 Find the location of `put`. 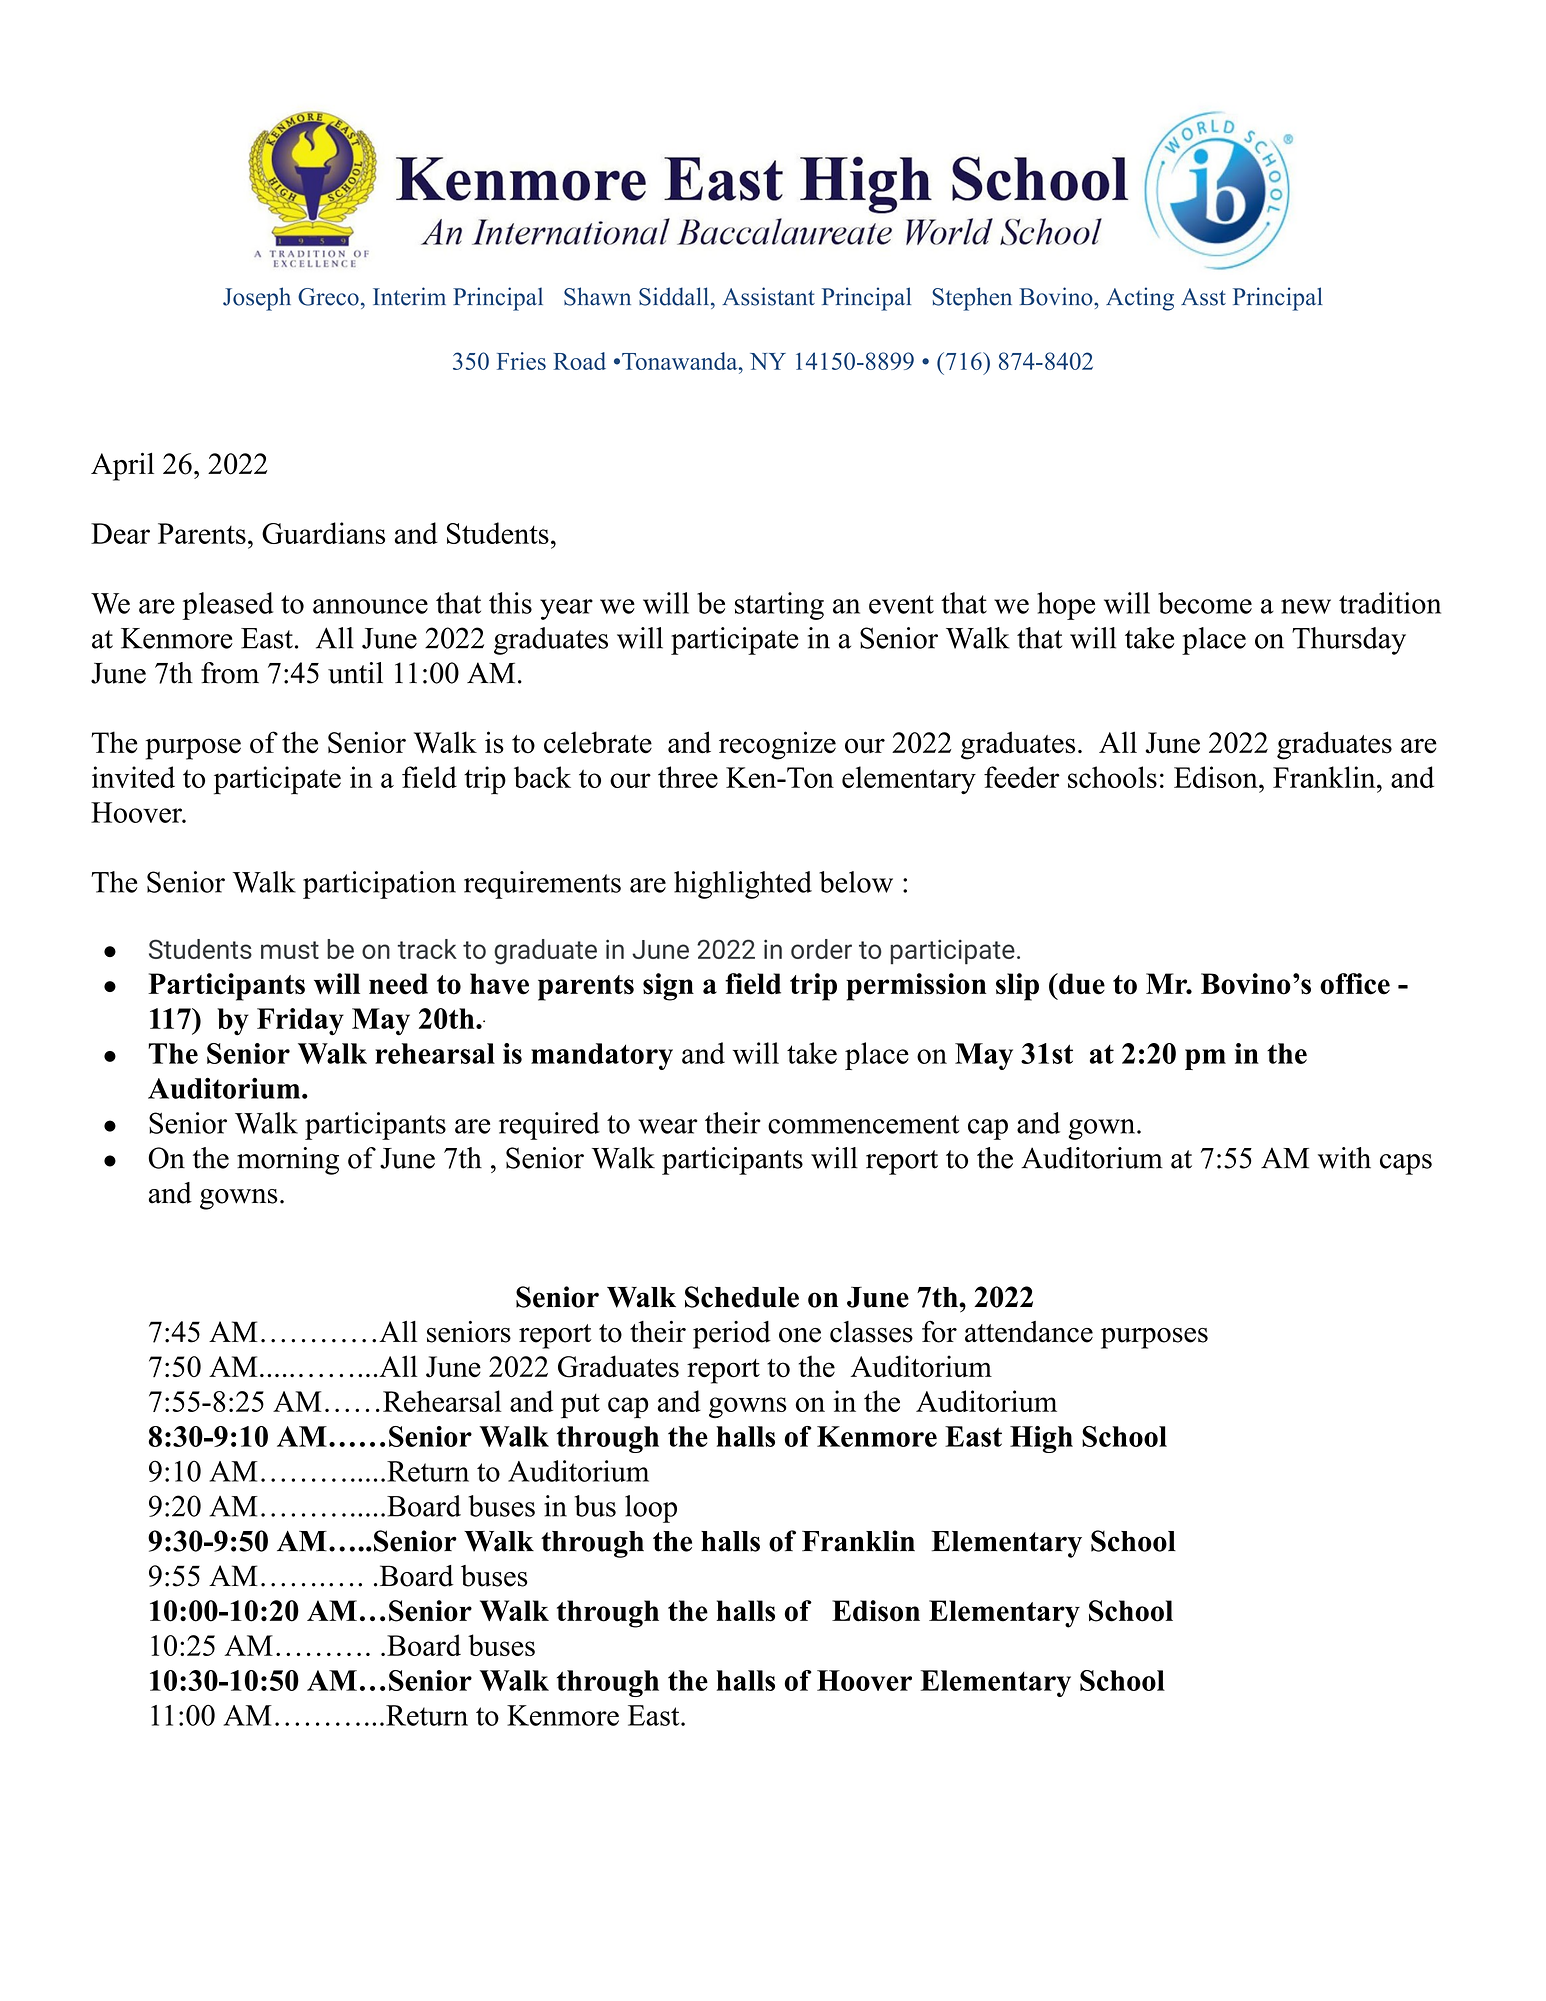

put is located at coordinates (580, 1406).
